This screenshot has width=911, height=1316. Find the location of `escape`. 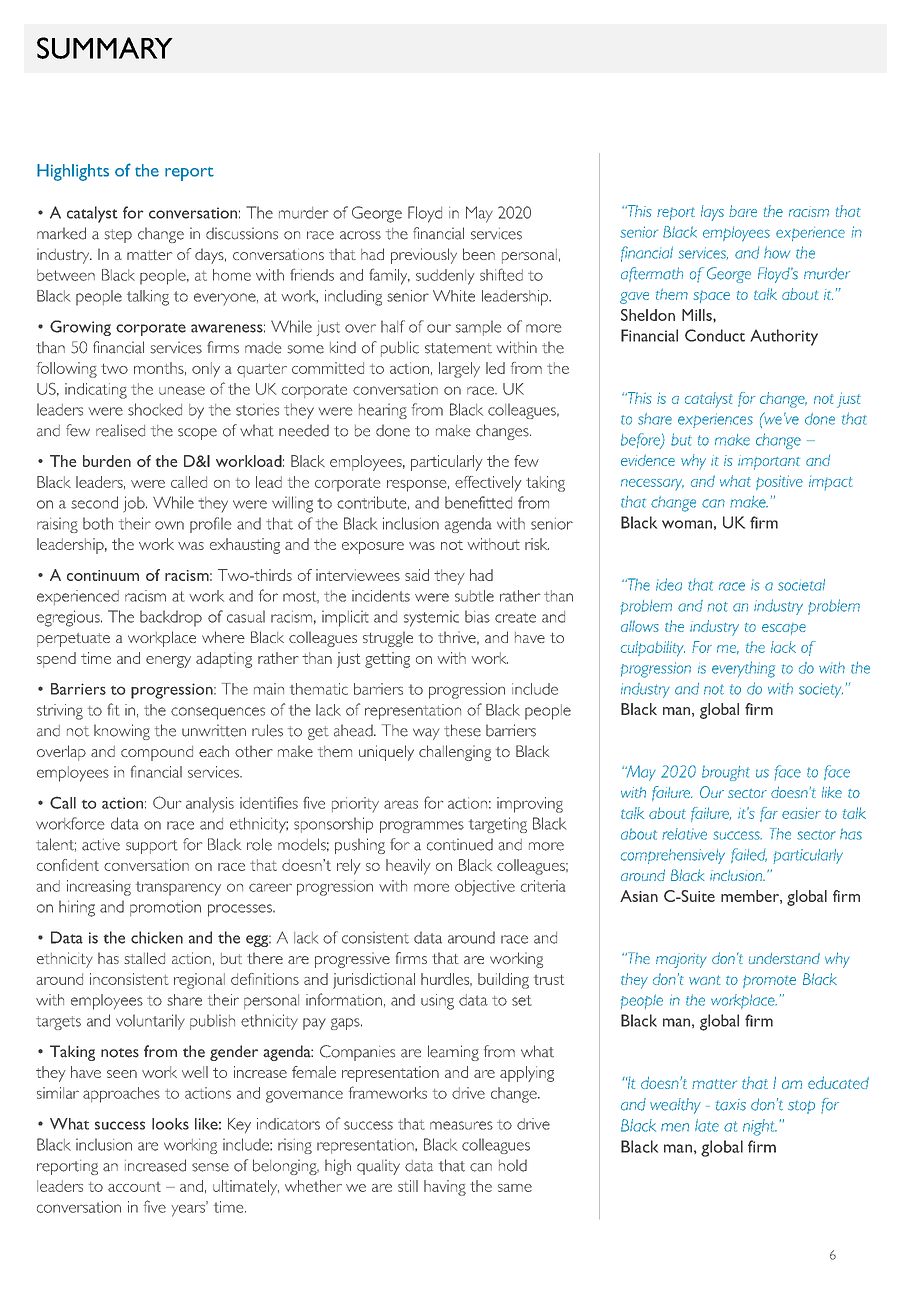

escape is located at coordinates (784, 629).
